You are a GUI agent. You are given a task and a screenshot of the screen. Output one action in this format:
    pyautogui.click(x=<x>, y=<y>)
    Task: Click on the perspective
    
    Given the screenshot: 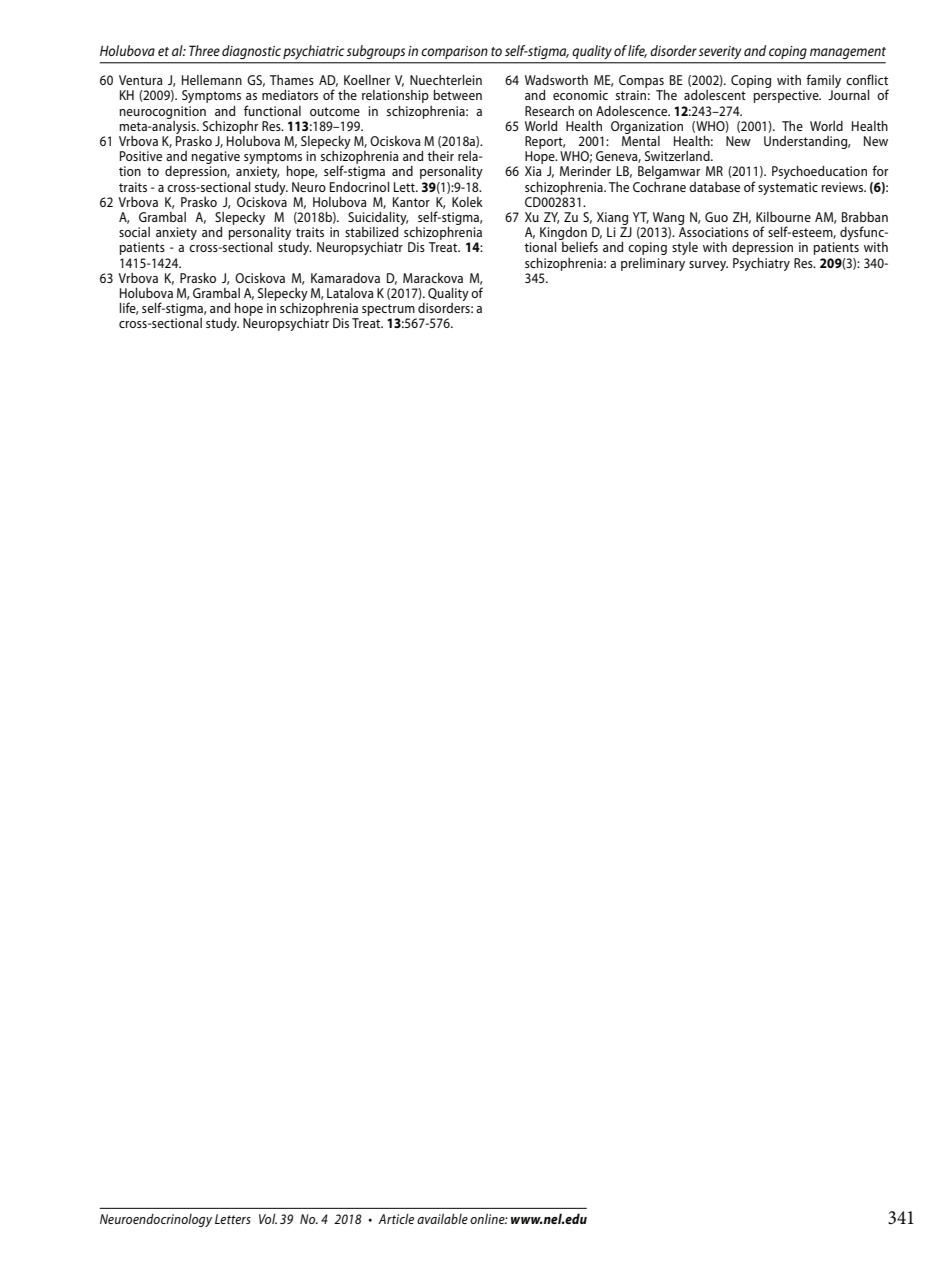 What is the action you would take?
    pyautogui.click(x=787, y=96)
